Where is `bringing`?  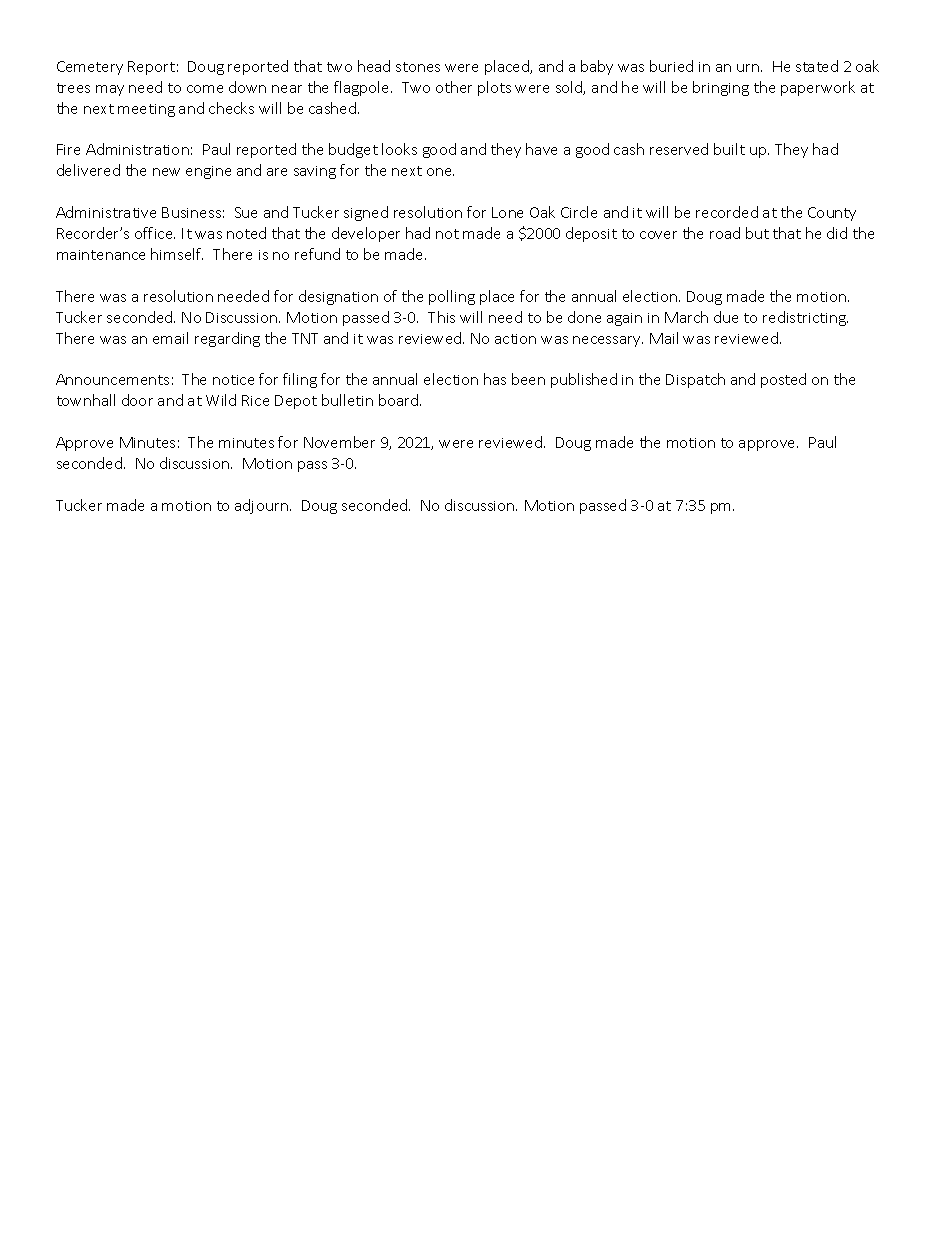
bringing is located at coordinates (721, 88).
